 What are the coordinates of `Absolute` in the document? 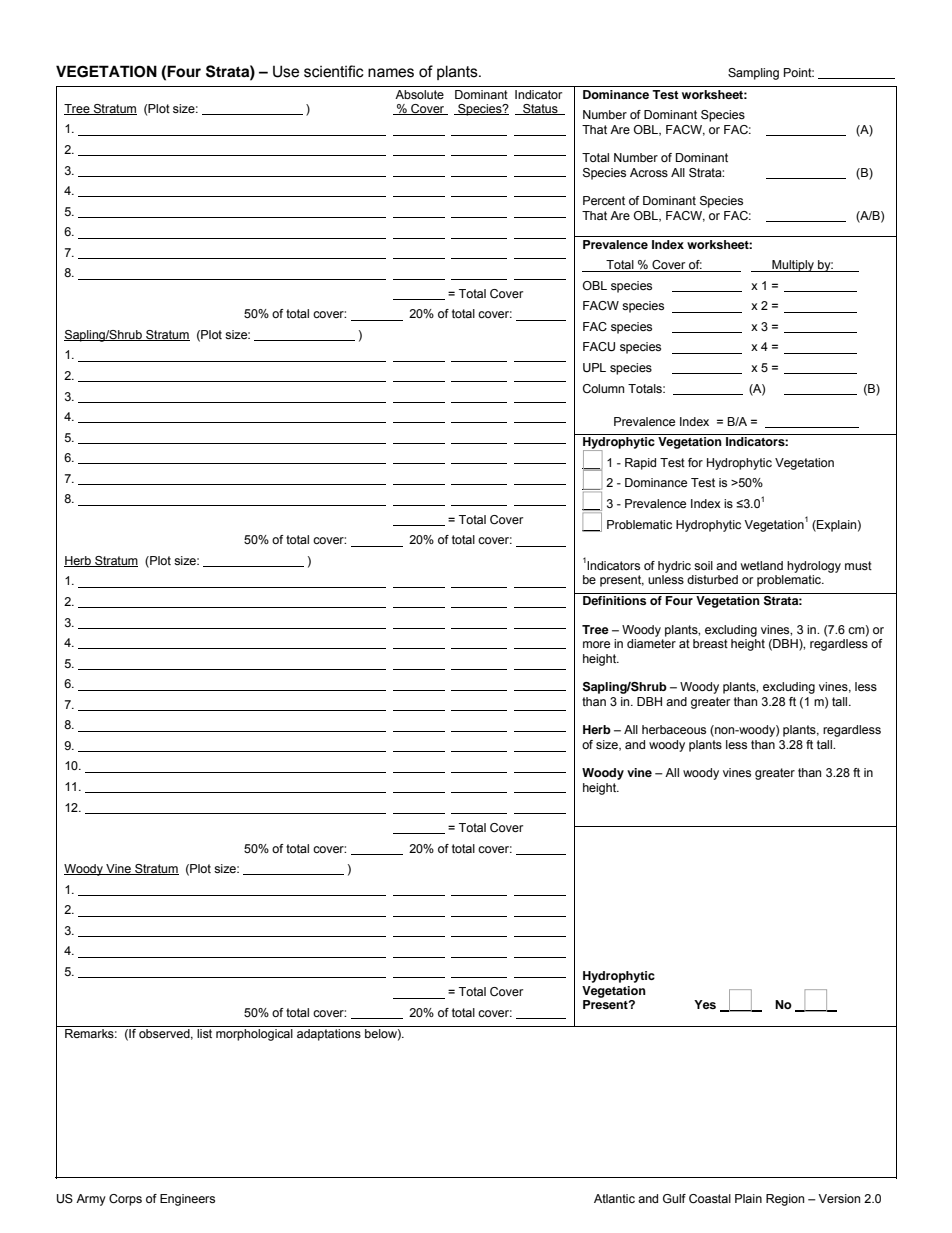 It's located at (419, 94).
